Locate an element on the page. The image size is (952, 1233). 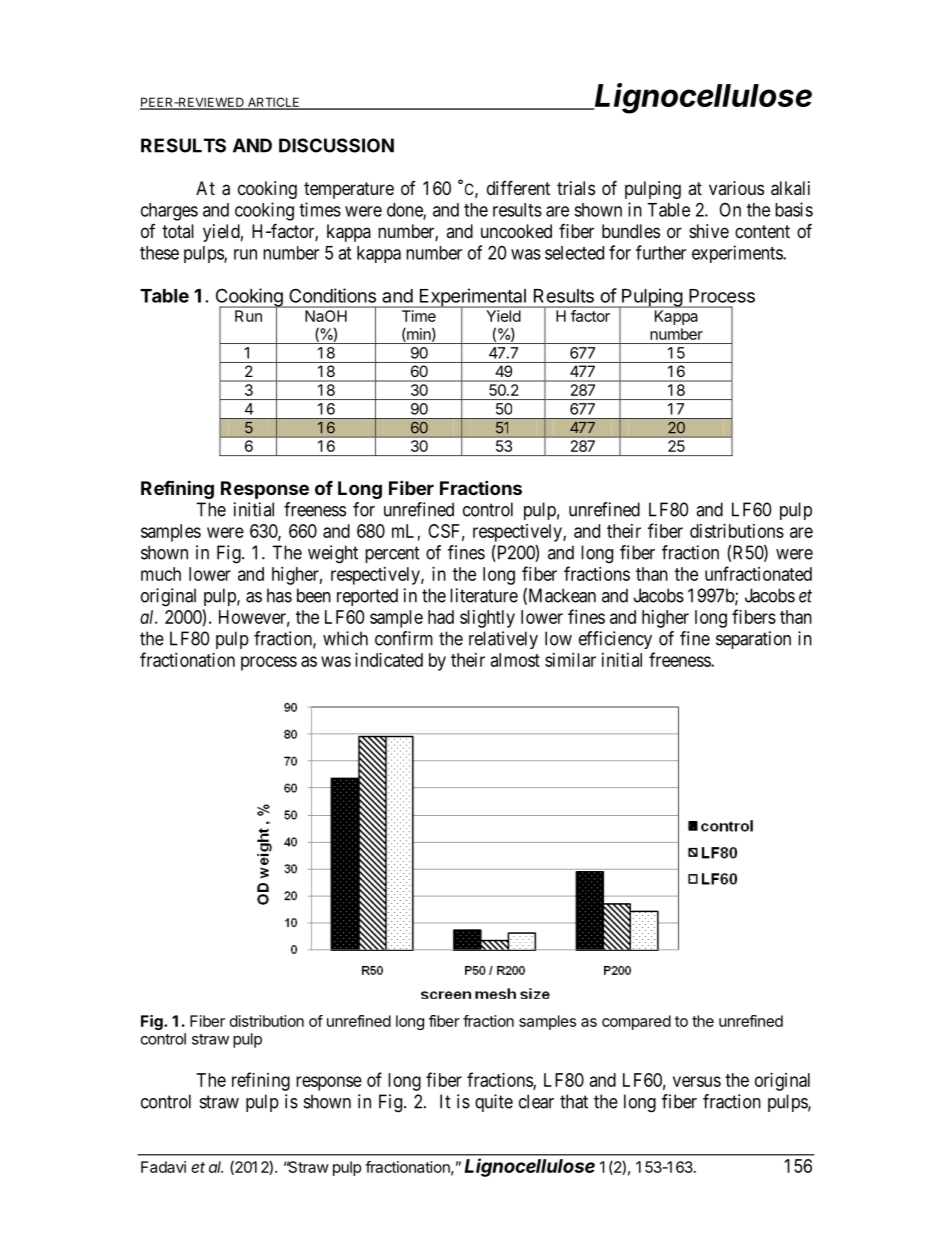
percent is located at coordinates (392, 554).
